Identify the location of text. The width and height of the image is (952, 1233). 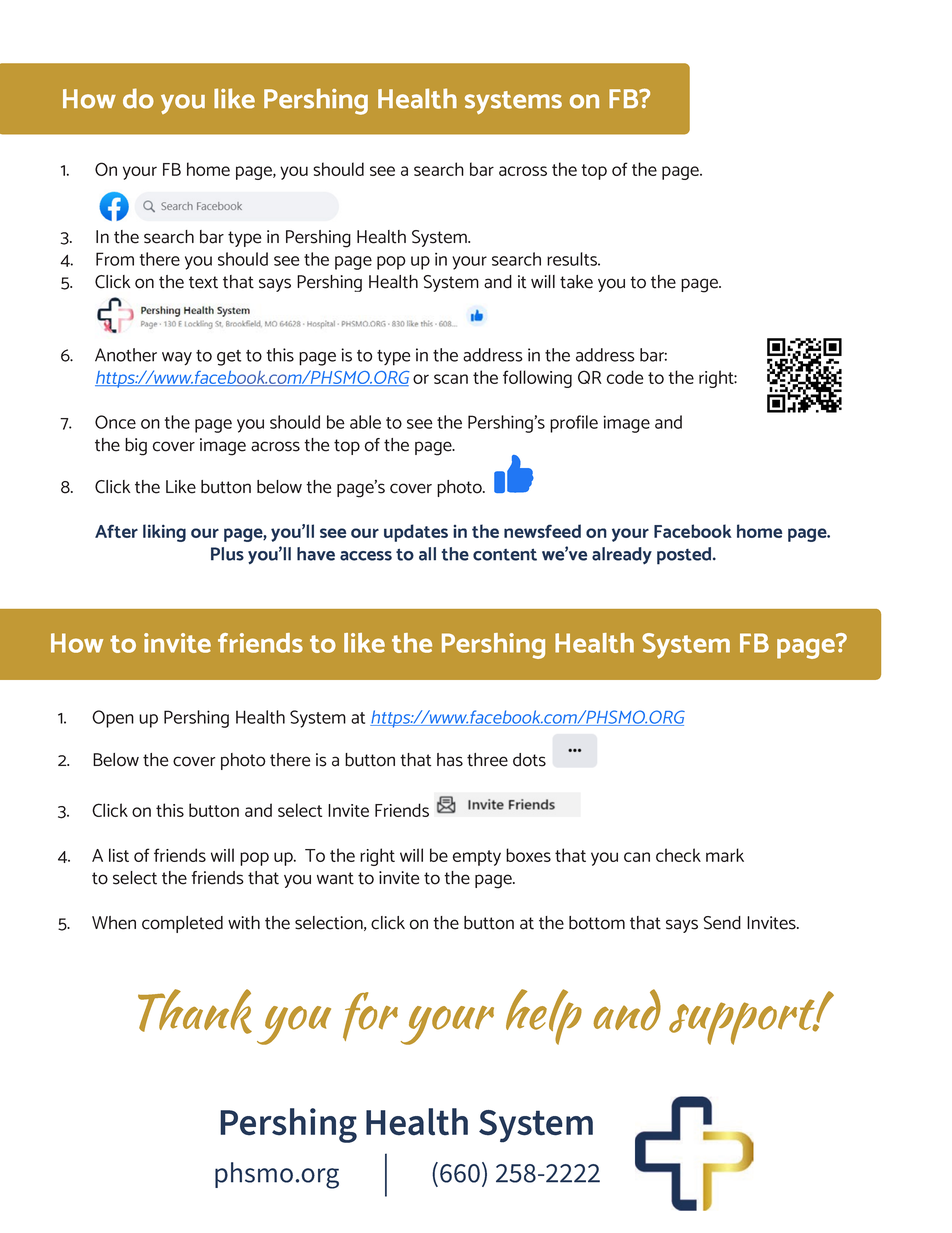
(203, 282).
